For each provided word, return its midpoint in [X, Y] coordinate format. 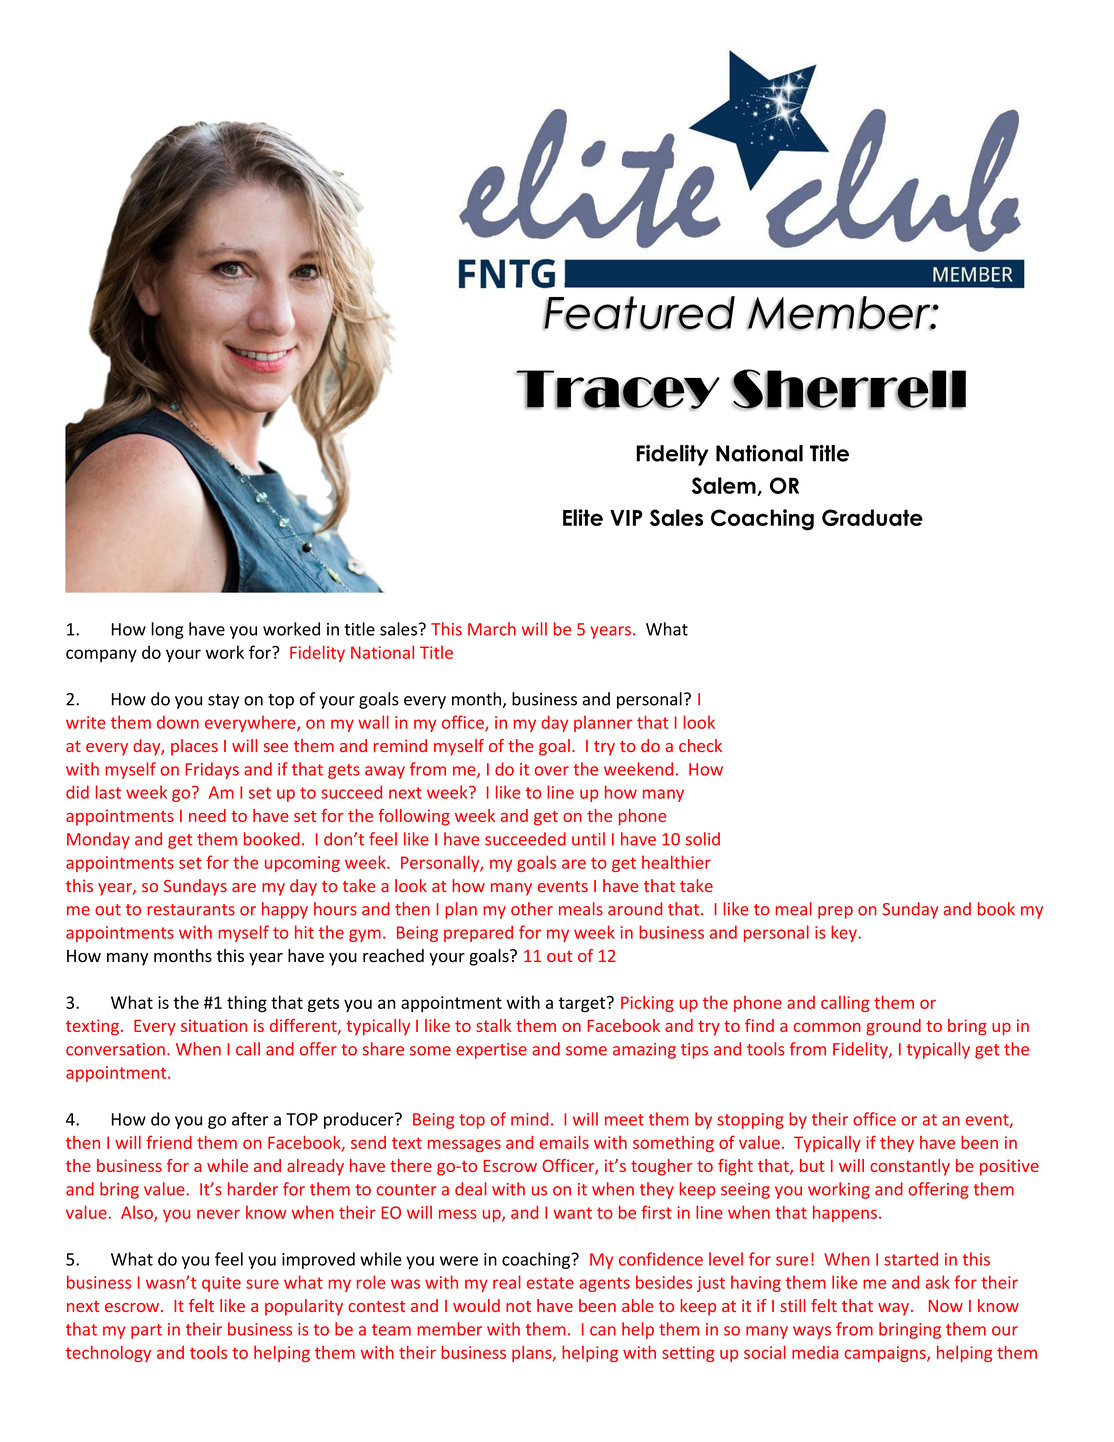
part [146, 1331]
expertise [491, 1051]
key [845, 933]
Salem [724, 485]
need [207, 815]
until [588, 839]
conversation [115, 1049]
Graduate [872, 517]
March [492, 629]
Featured [639, 313]
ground [893, 1027]
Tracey [618, 390]
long [167, 630]
